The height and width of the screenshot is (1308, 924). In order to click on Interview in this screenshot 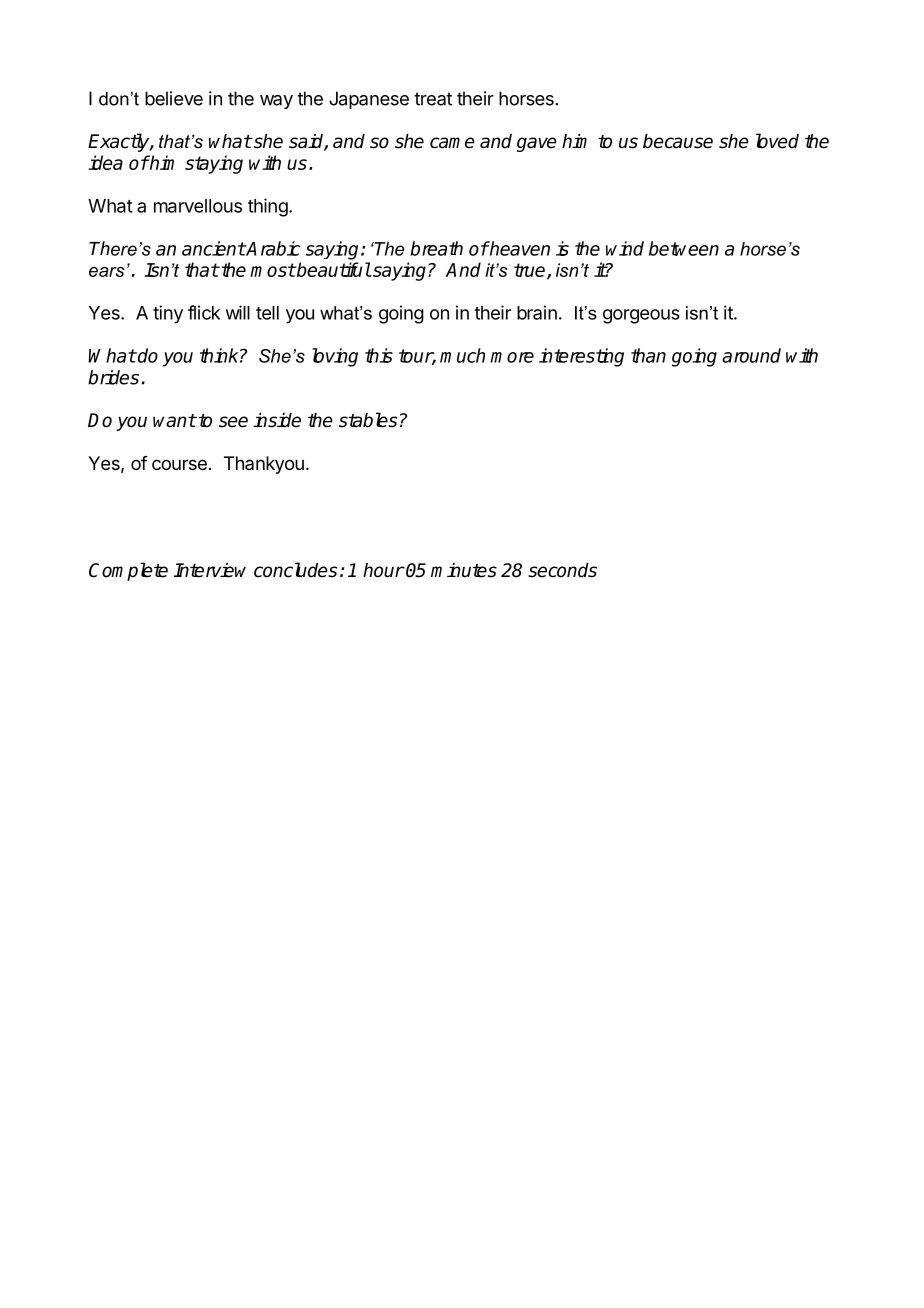, I will do `click(210, 570)`.
